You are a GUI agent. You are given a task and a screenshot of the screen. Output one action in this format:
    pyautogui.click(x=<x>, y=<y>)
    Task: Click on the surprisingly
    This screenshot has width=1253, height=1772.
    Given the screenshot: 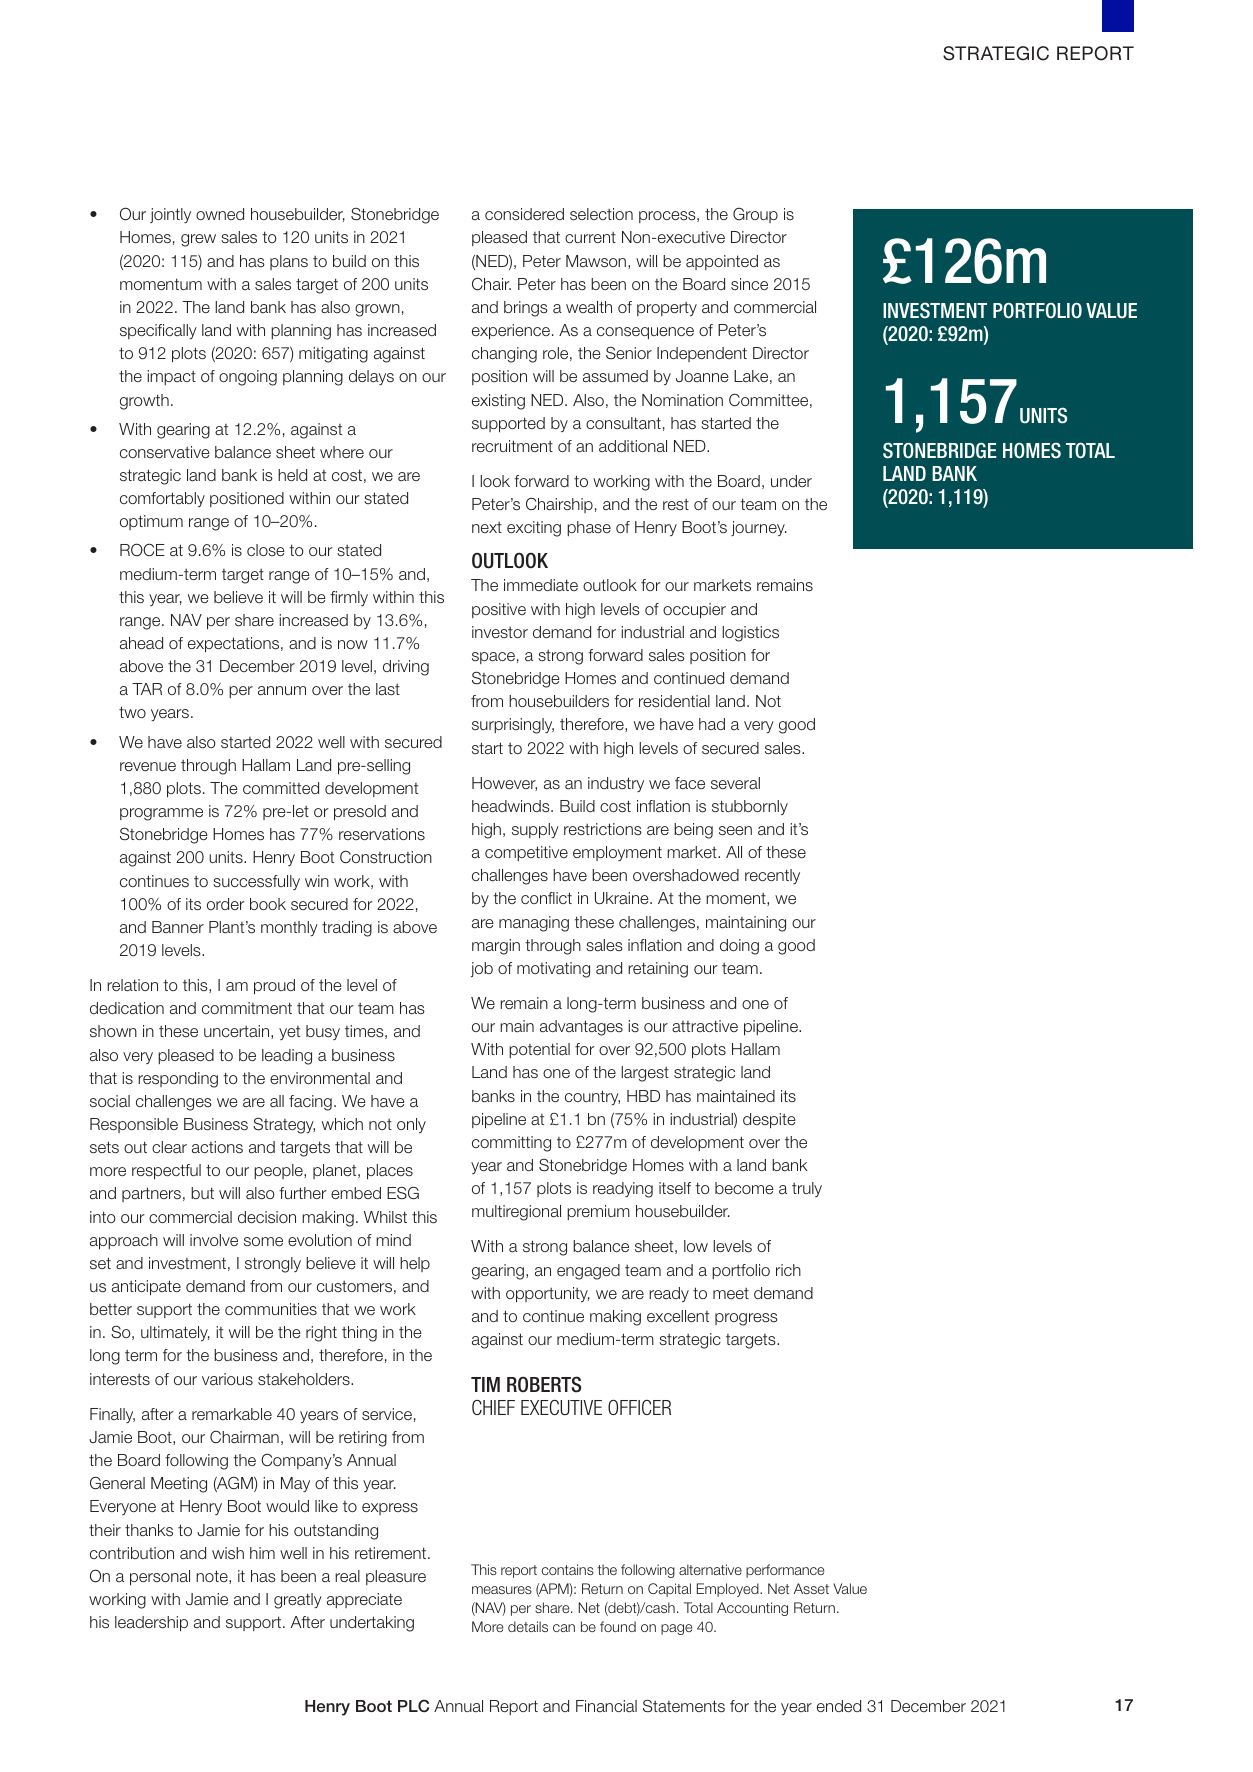 What is the action you would take?
    pyautogui.click(x=513, y=726)
